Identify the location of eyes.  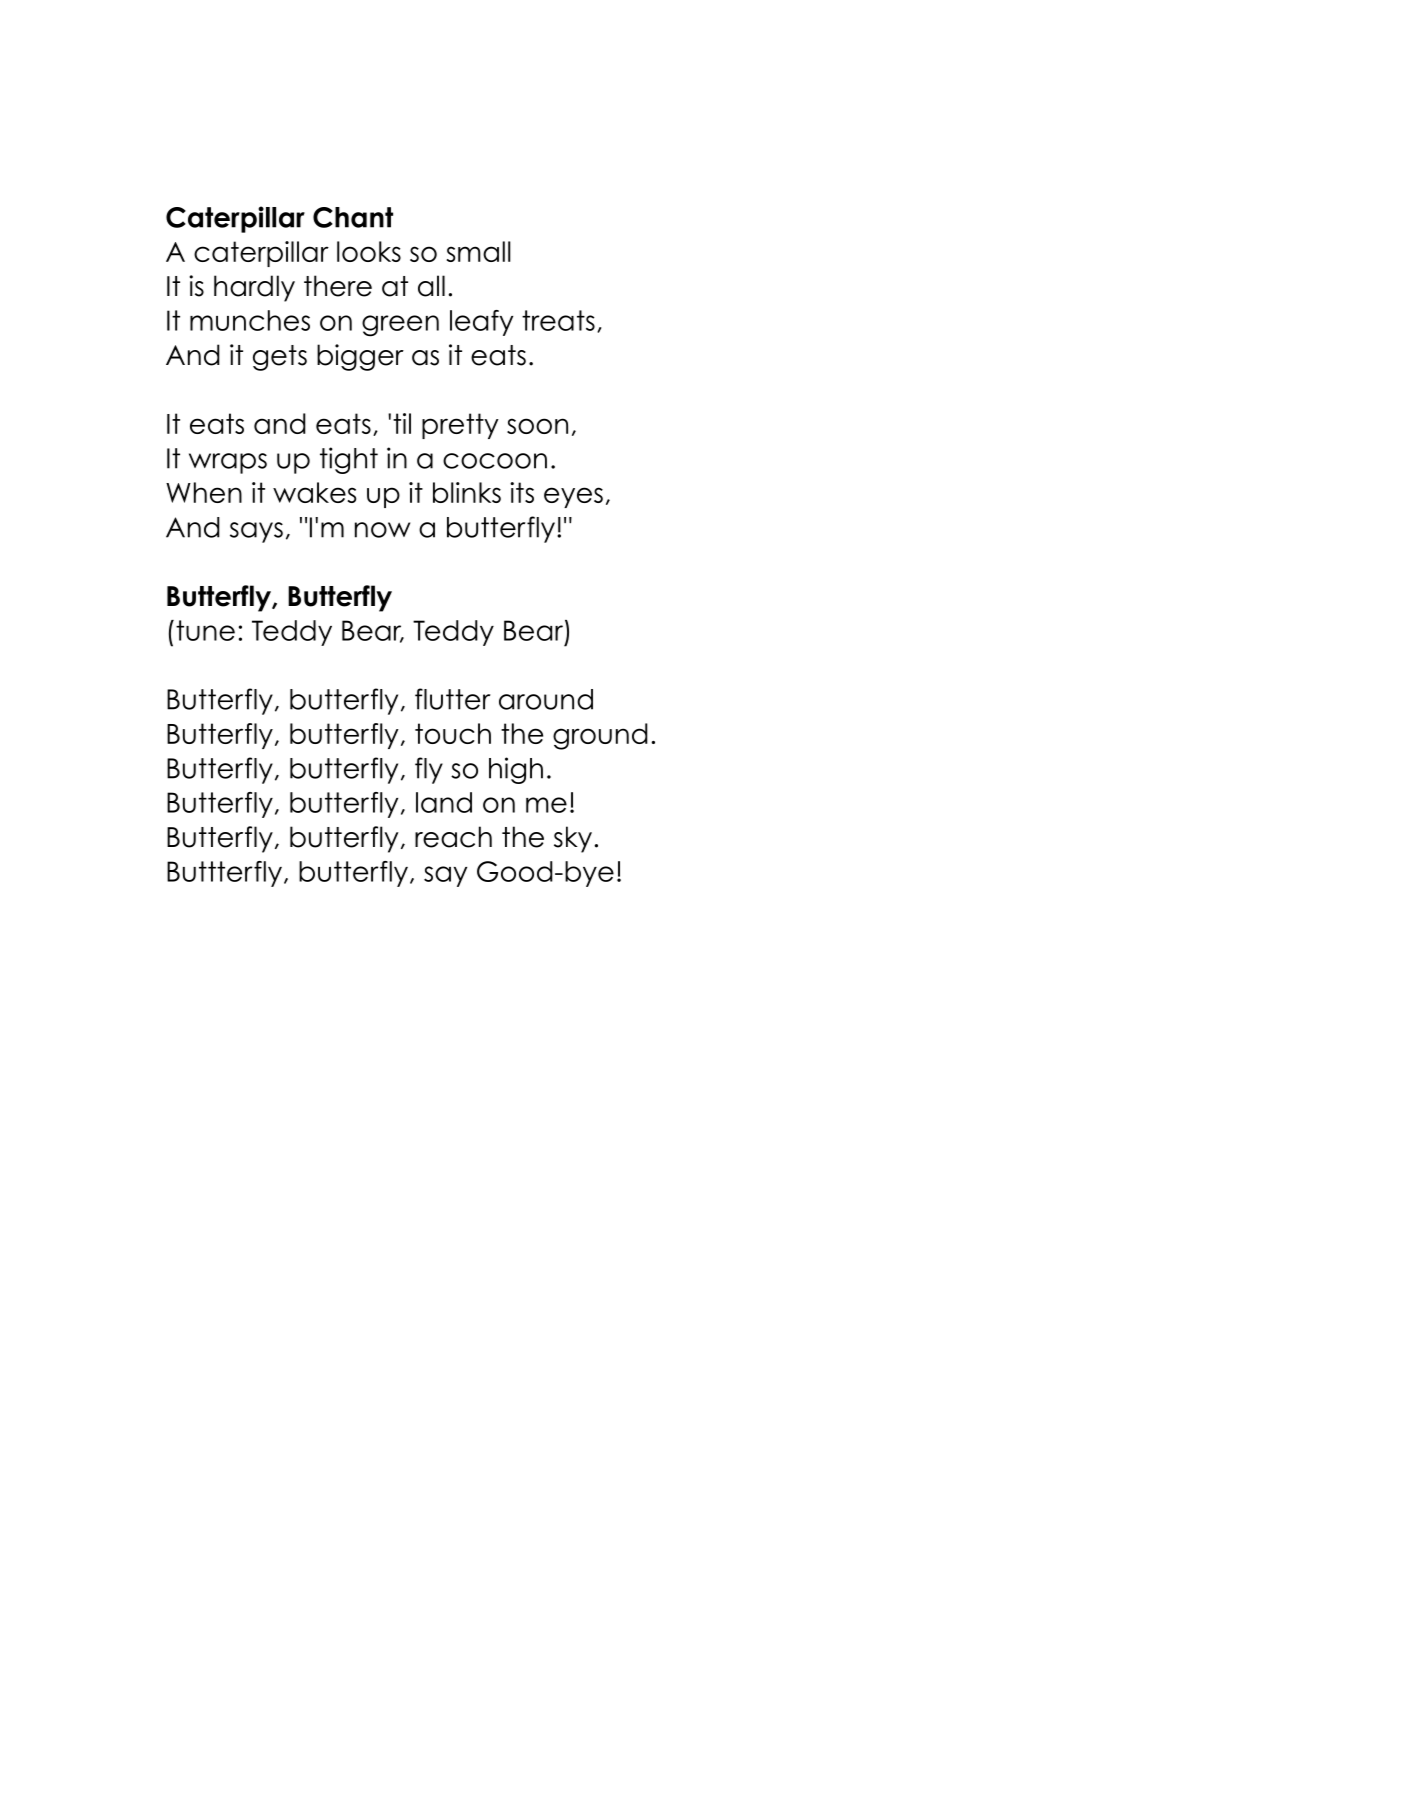
(573, 497).
